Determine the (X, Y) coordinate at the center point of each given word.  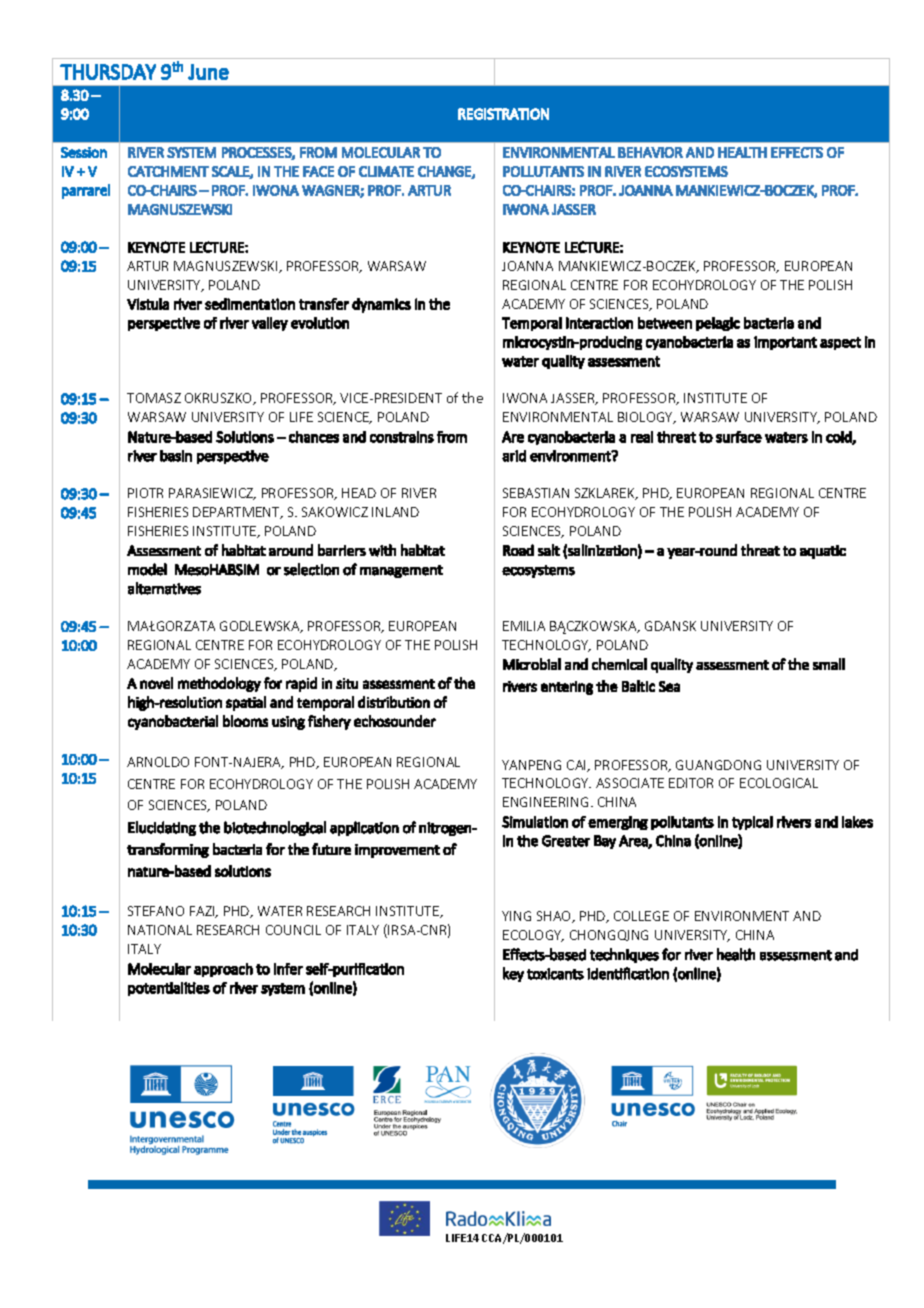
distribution (394, 702)
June (208, 72)
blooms (245, 721)
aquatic (823, 552)
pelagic (718, 324)
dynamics (381, 305)
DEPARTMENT (238, 513)
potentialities (169, 989)
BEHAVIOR (650, 152)
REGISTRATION (503, 114)
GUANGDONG (718, 765)
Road (518, 550)
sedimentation (250, 304)
